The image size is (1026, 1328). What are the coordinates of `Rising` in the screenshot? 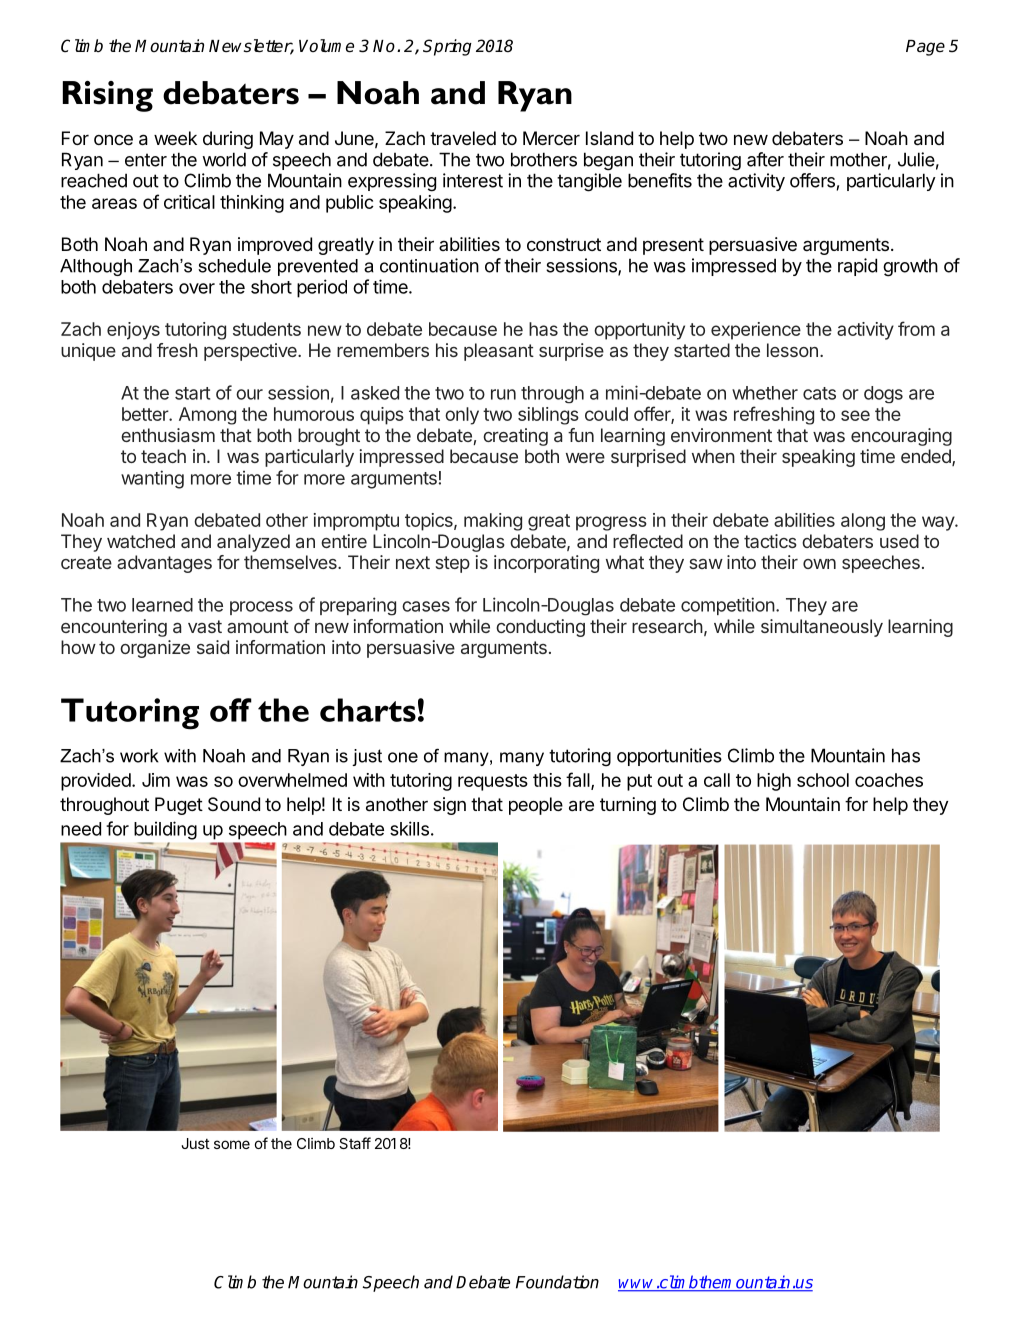 It's located at (108, 96).
